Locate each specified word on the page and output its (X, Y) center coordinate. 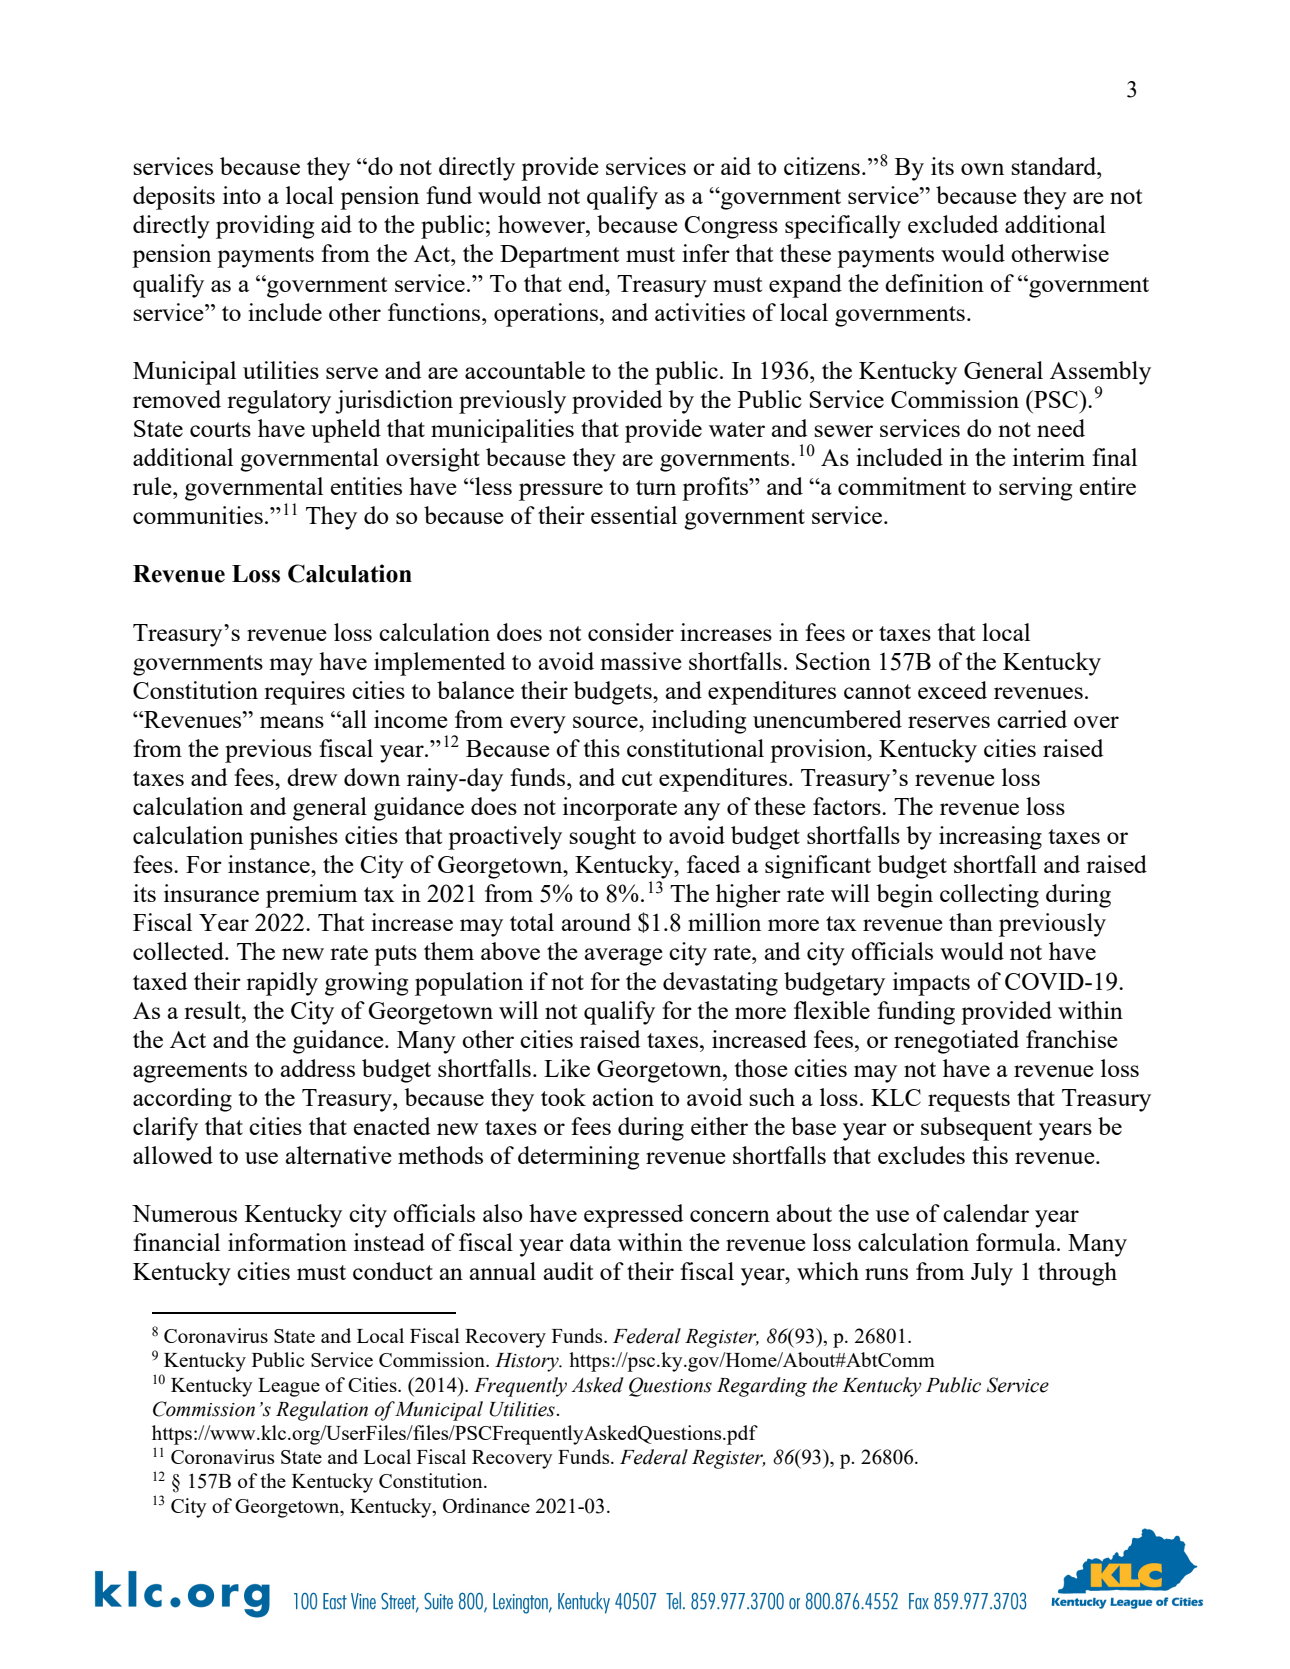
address (318, 1068)
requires (304, 693)
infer (706, 253)
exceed (952, 690)
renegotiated (956, 1042)
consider (631, 632)
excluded (953, 224)
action (623, 1097)
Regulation (322, 1411)
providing (265, 227)
